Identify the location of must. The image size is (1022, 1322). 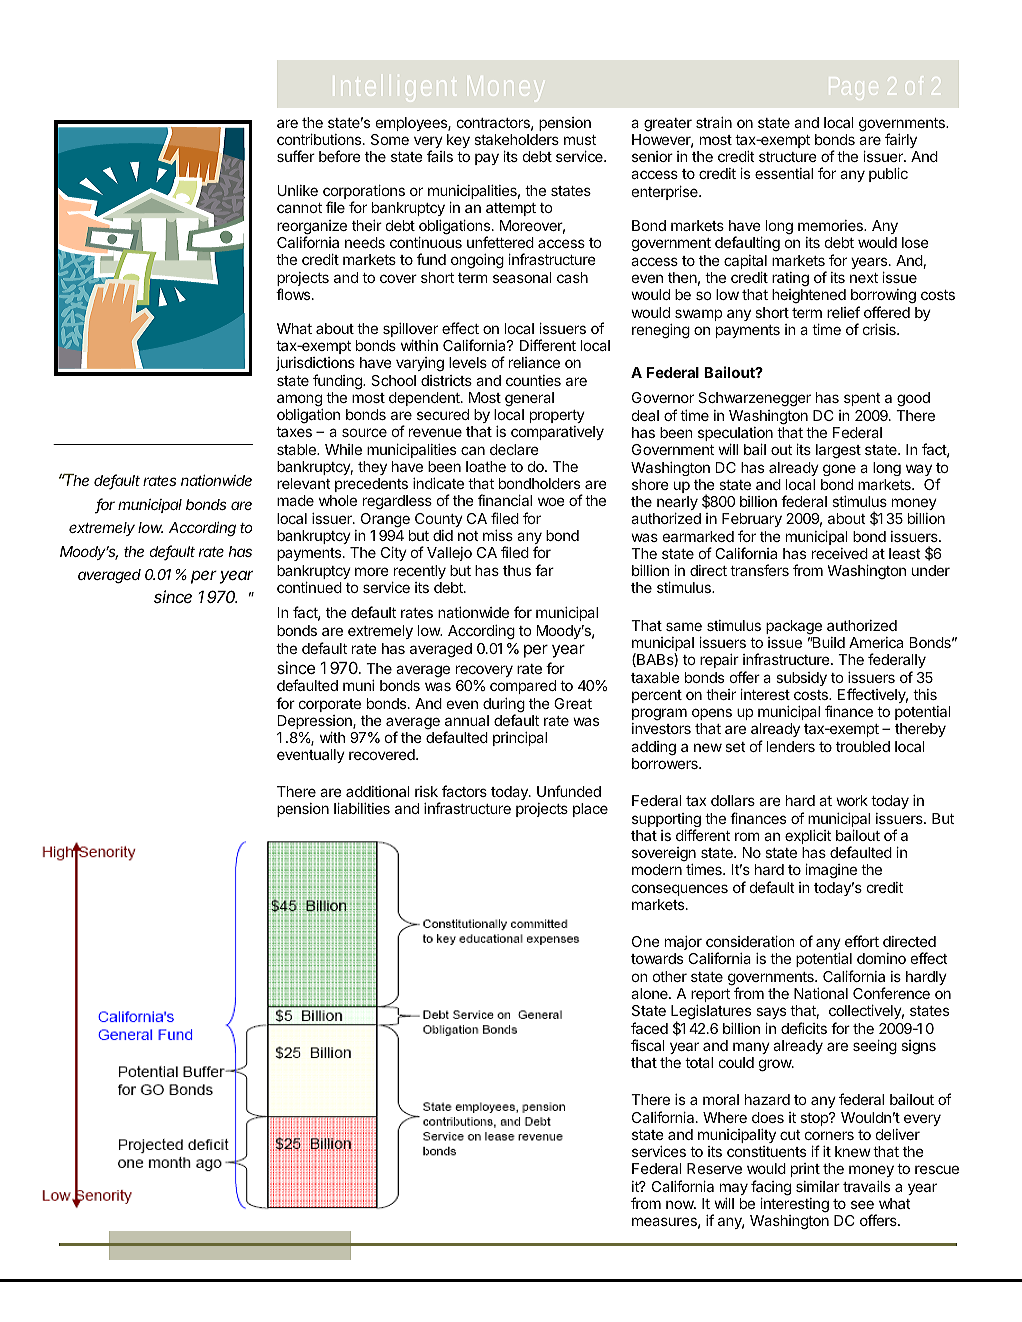
(580, 140).
